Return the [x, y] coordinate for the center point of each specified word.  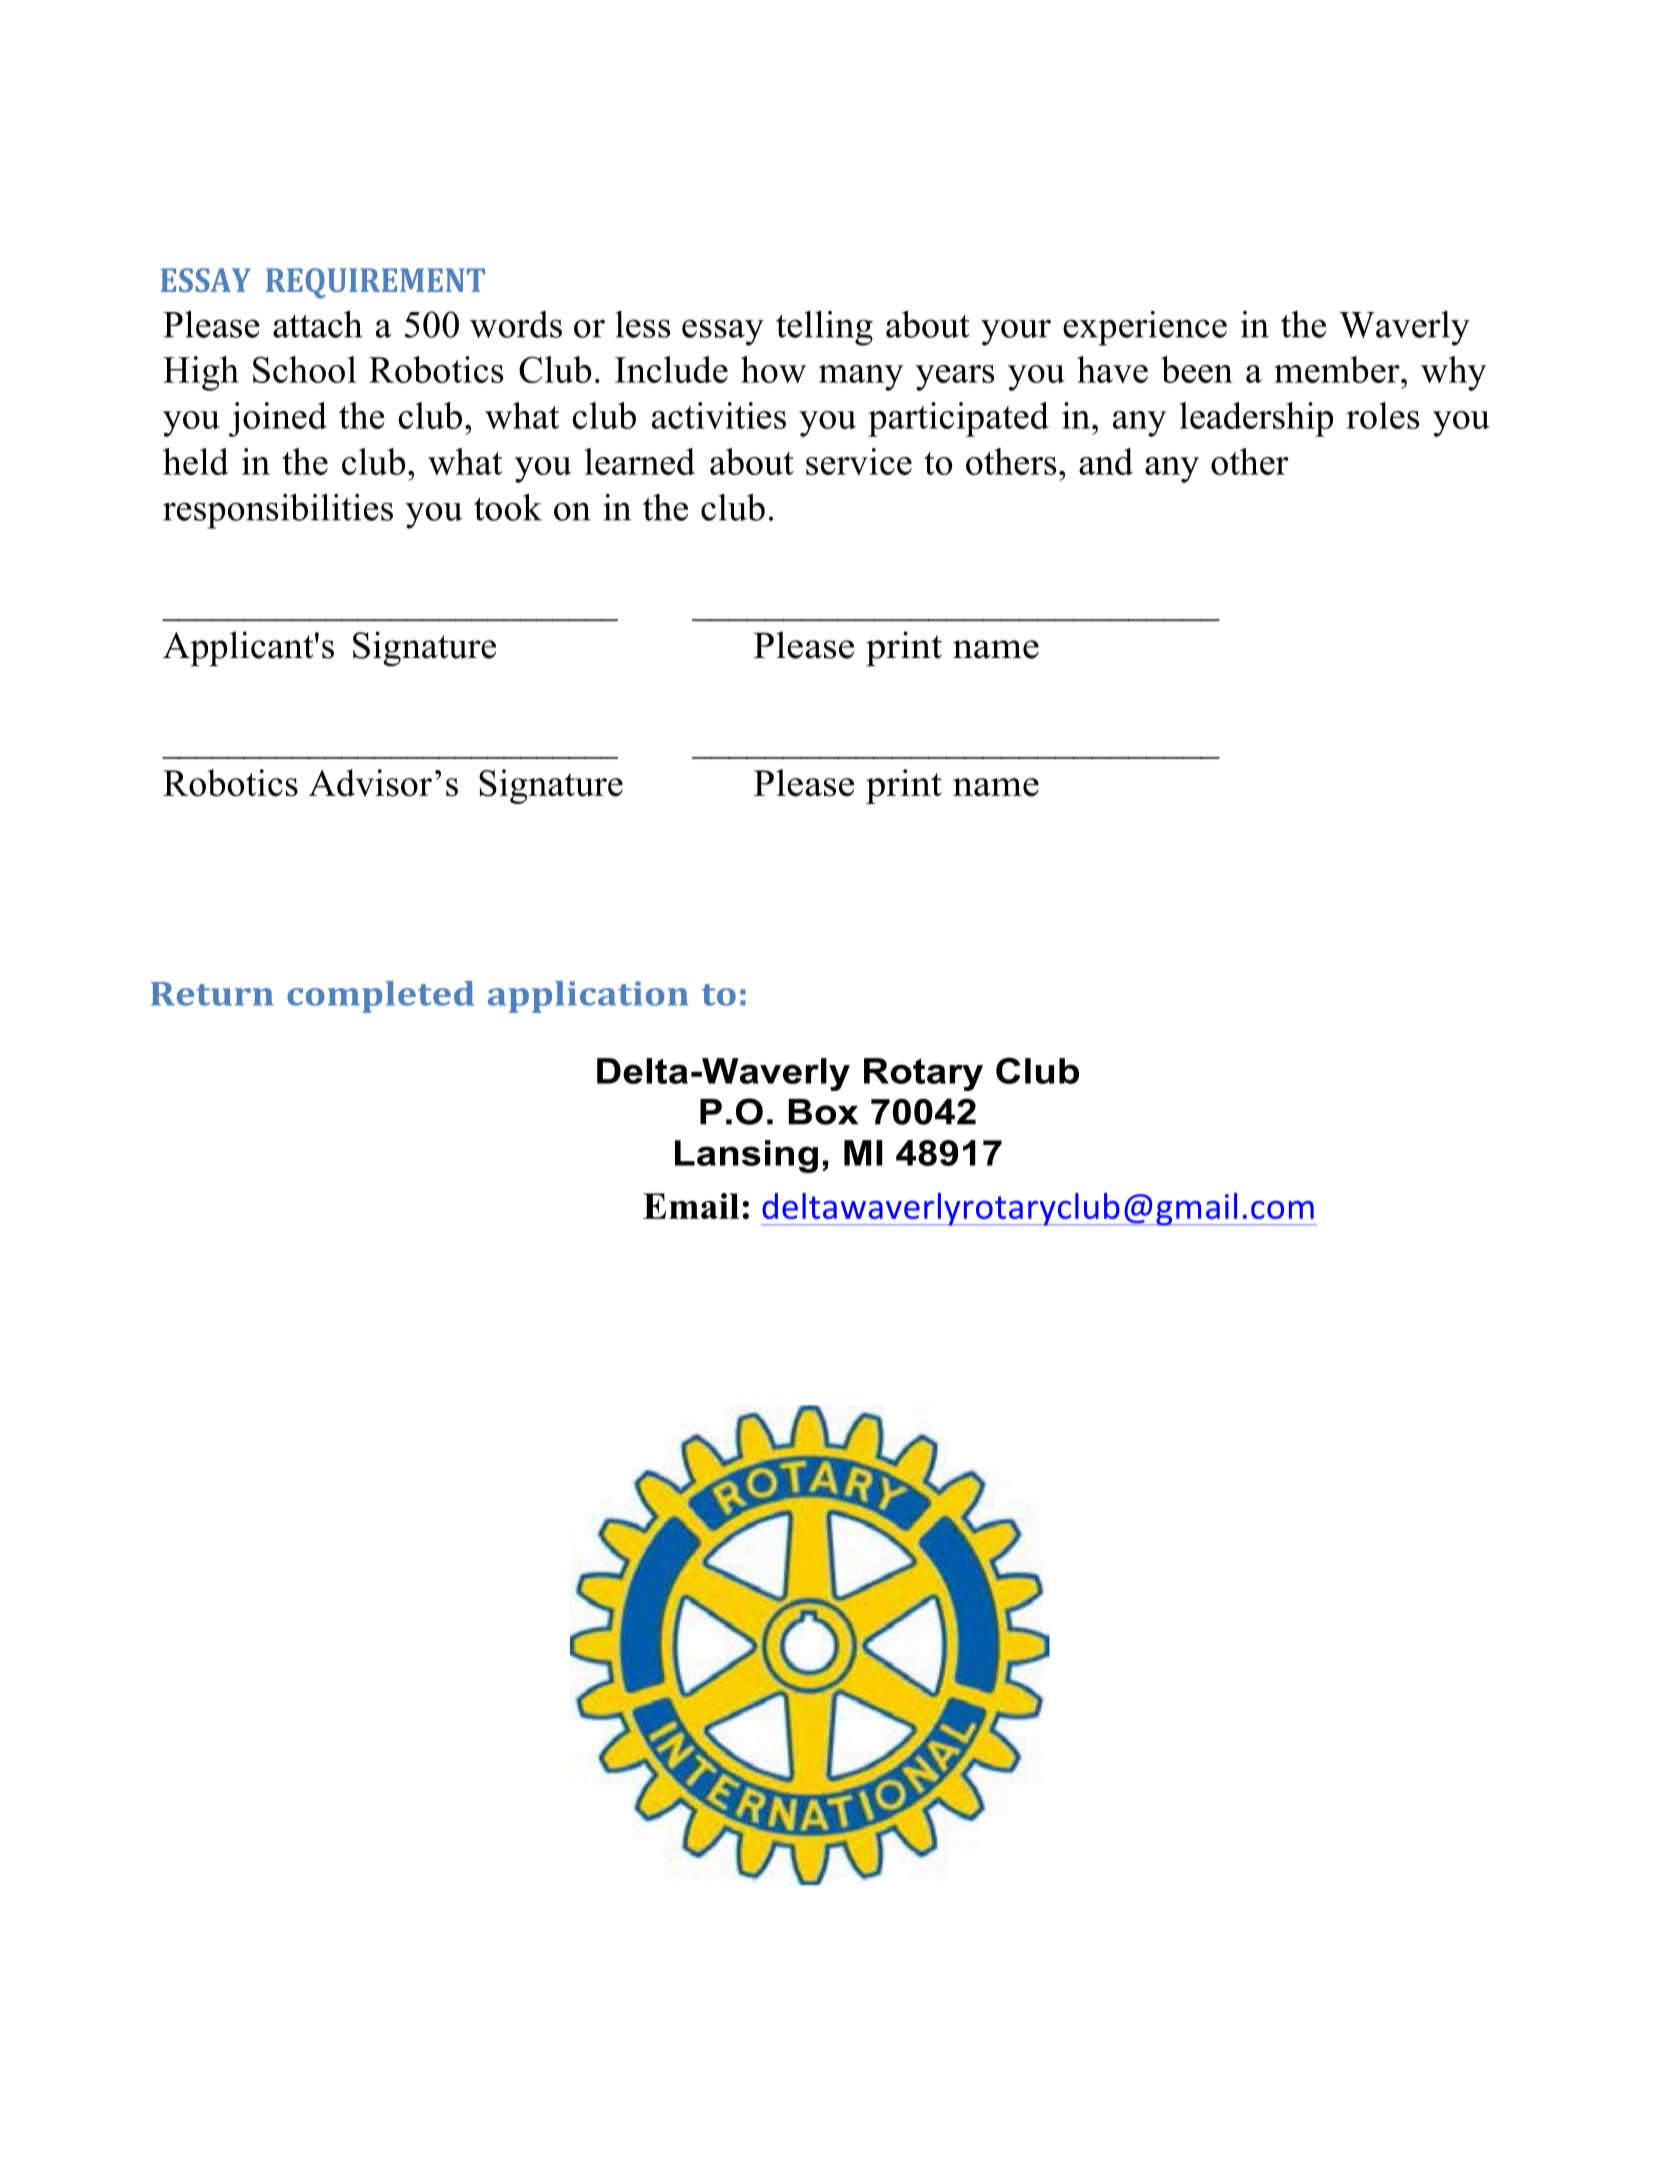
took [508, 507]
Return [212, 994]
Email [691, 1206]
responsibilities [278, 511]
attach [318, 324]
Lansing [746, 1156]
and [1106, 461]
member [1338, 369]
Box [823, 1112]
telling [824, 328]
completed [380, 997]
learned [640, 461]
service [859, 461]
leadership [1256, 419]
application [588, 997]
